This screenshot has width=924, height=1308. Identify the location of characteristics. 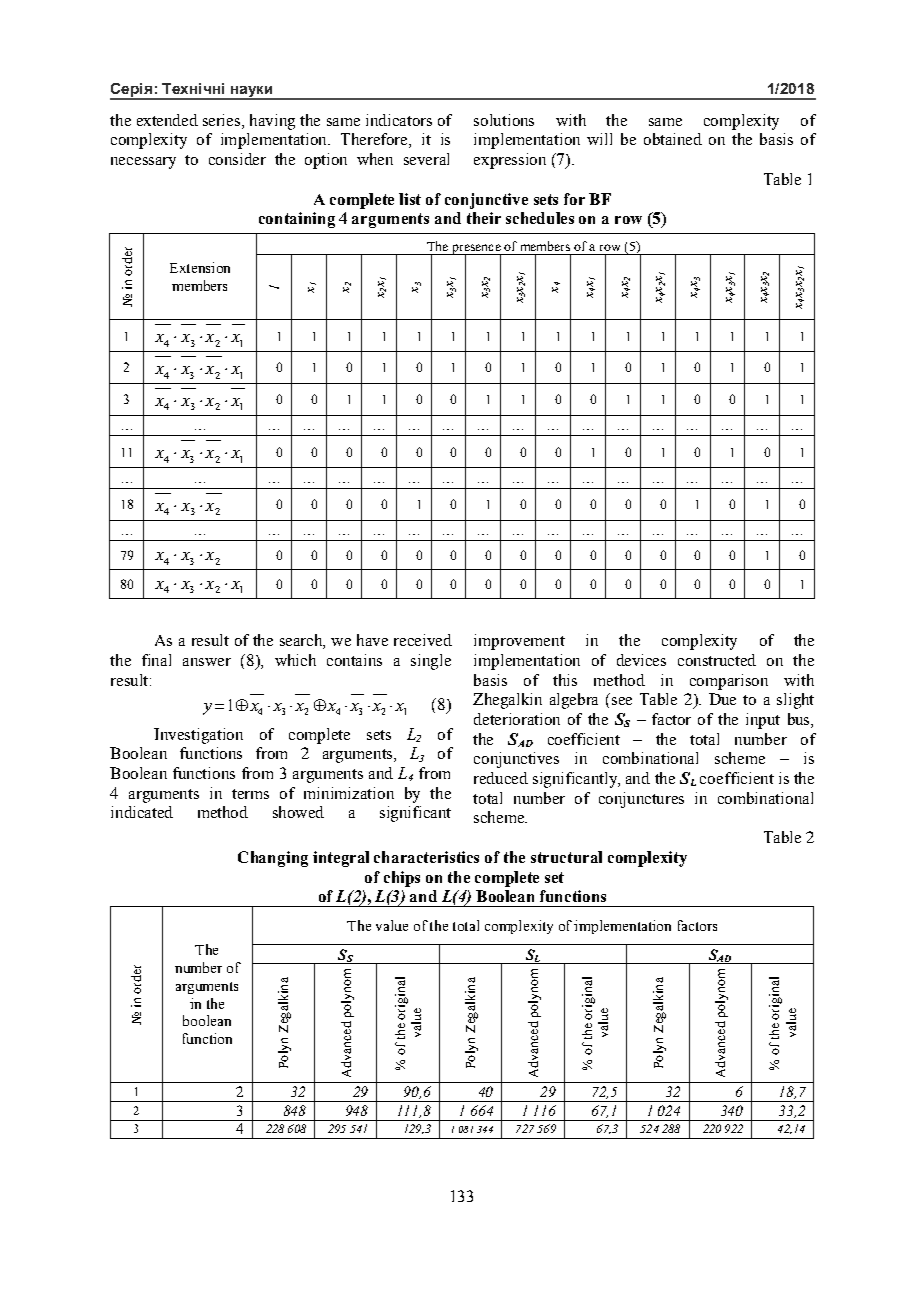
(426, 857).
